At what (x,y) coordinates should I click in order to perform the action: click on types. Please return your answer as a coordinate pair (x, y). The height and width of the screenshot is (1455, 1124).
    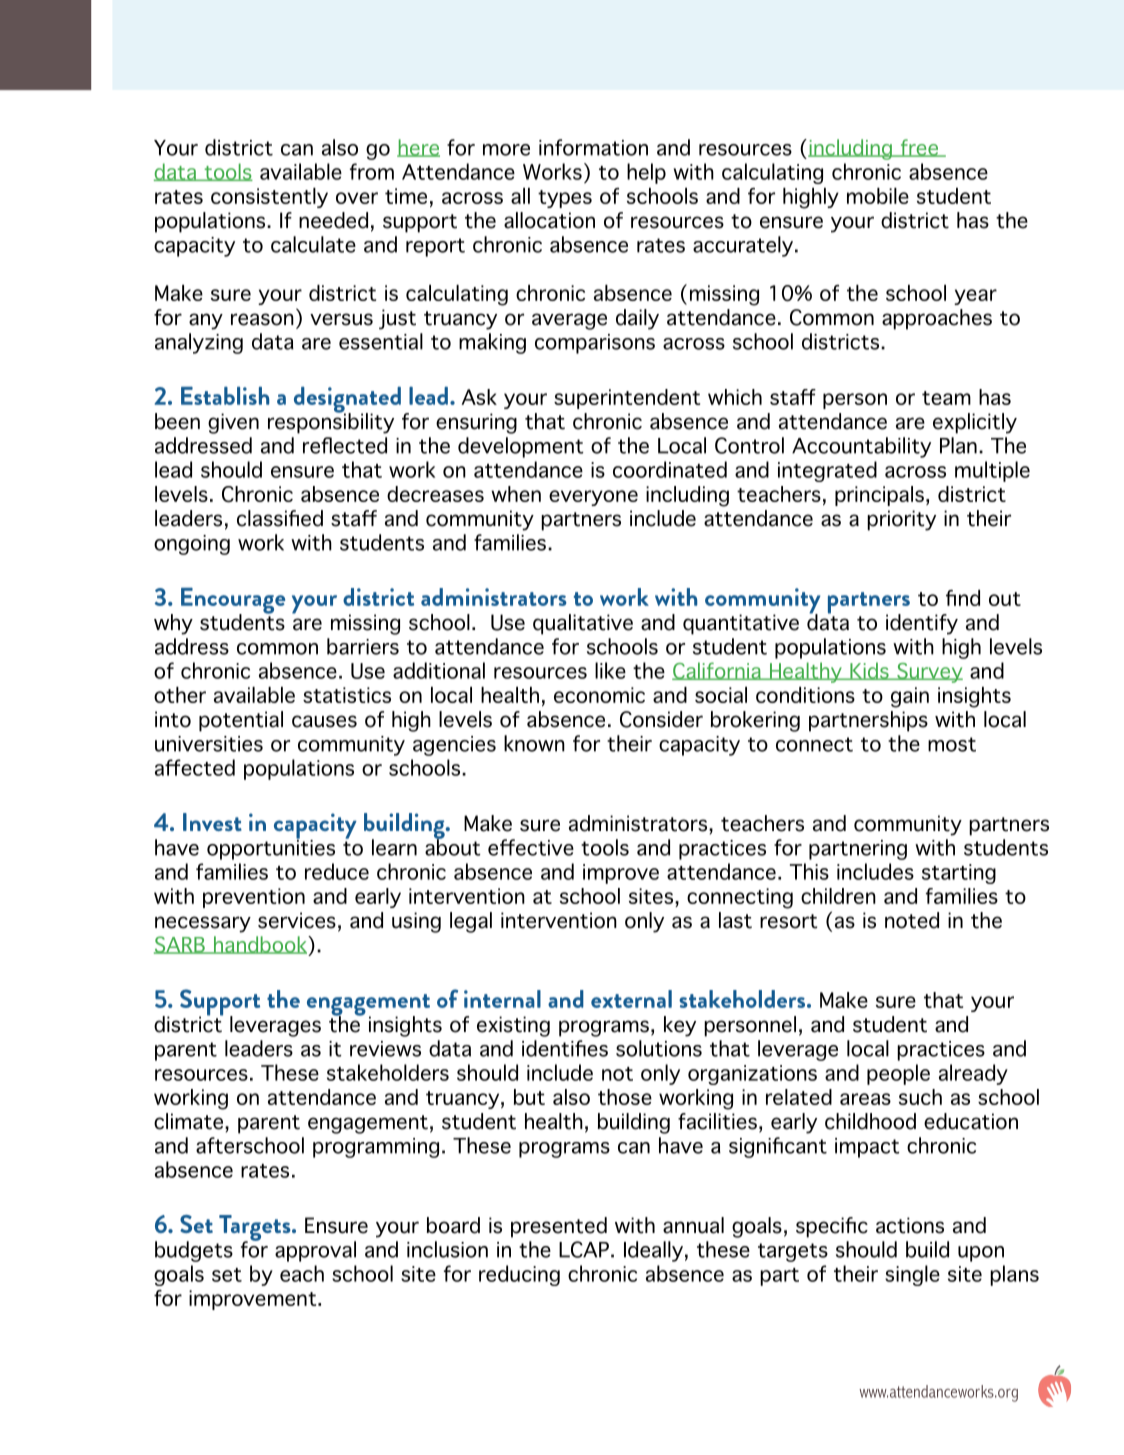
    Looking at the image, I should click on (565, 199).
